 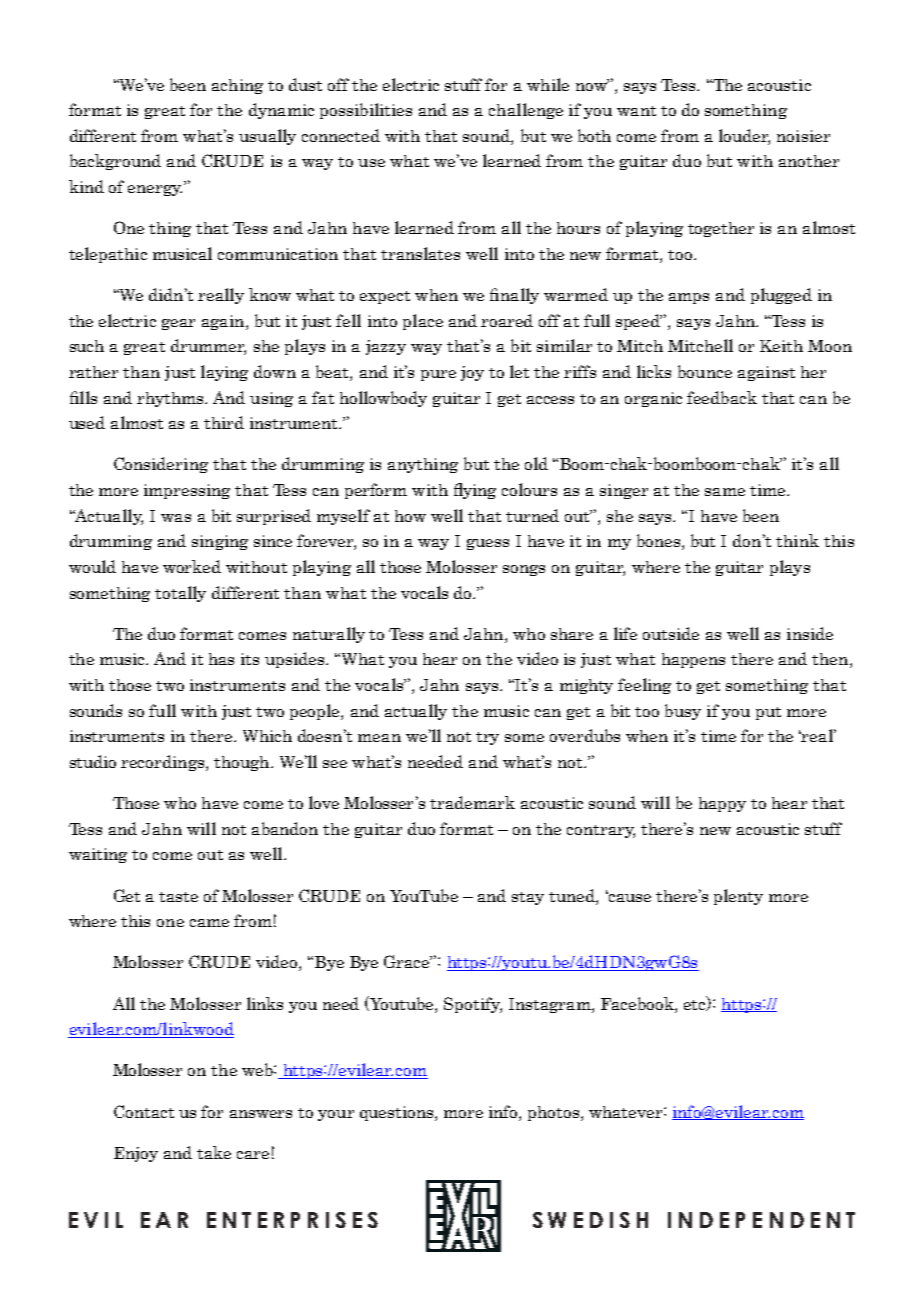 I want to click on inside, so click(x=810, y=633).
